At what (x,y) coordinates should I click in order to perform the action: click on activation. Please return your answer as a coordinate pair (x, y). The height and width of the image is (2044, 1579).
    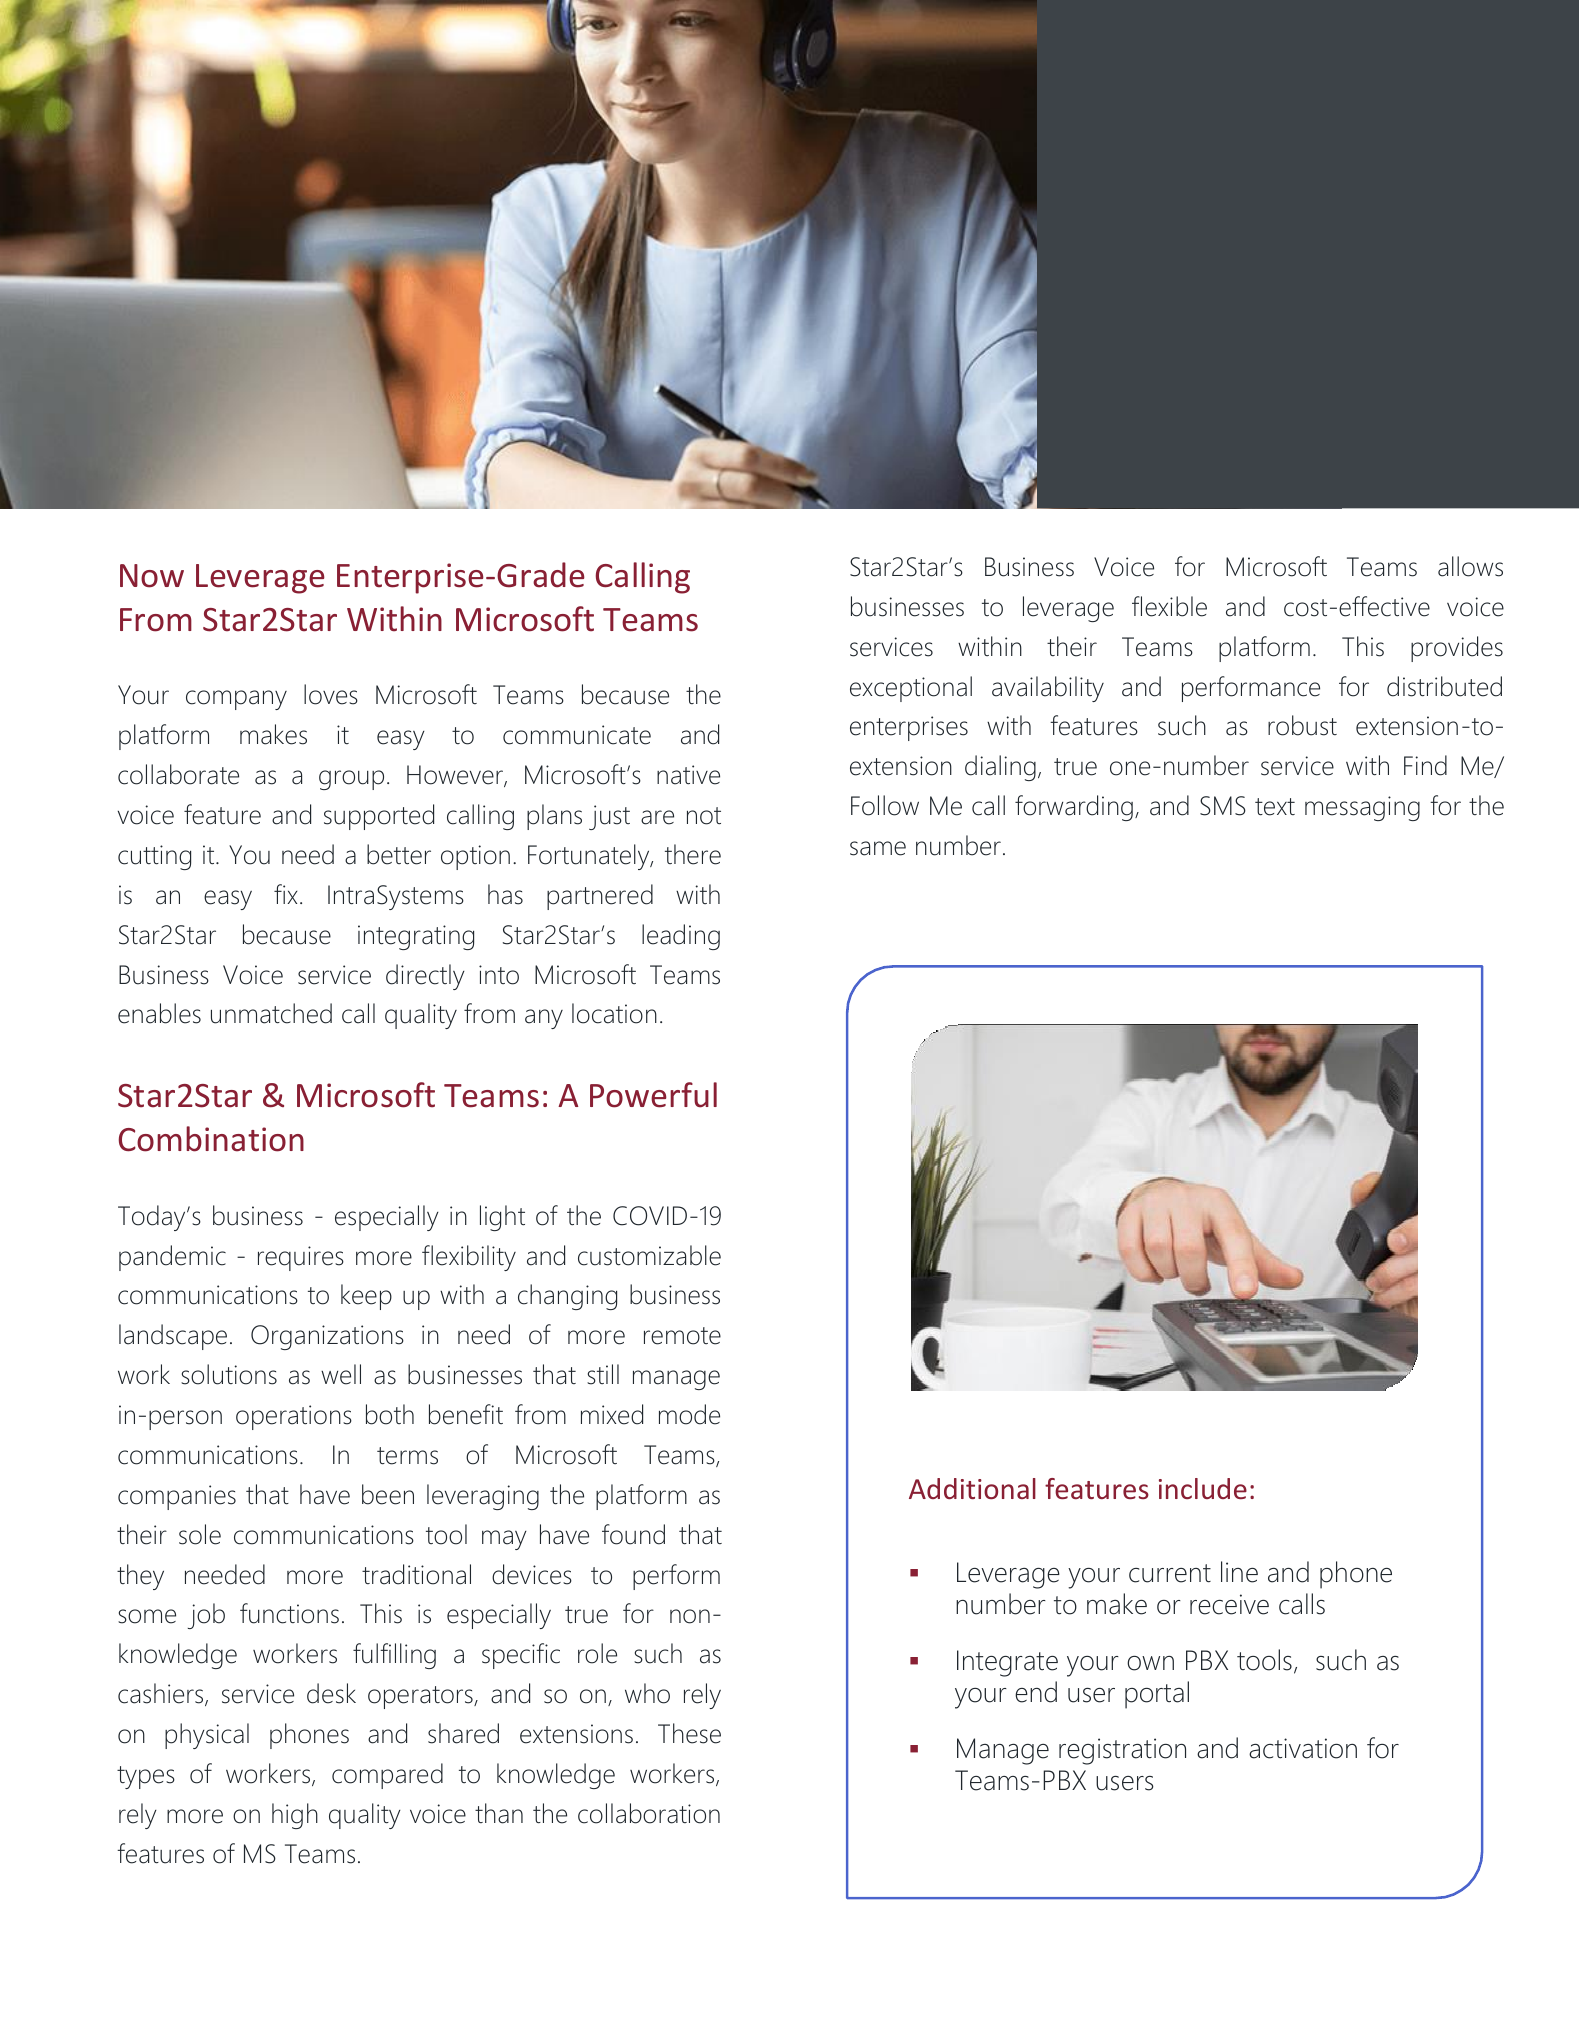
    Looking at the image, I should click on (1303, 1748).
